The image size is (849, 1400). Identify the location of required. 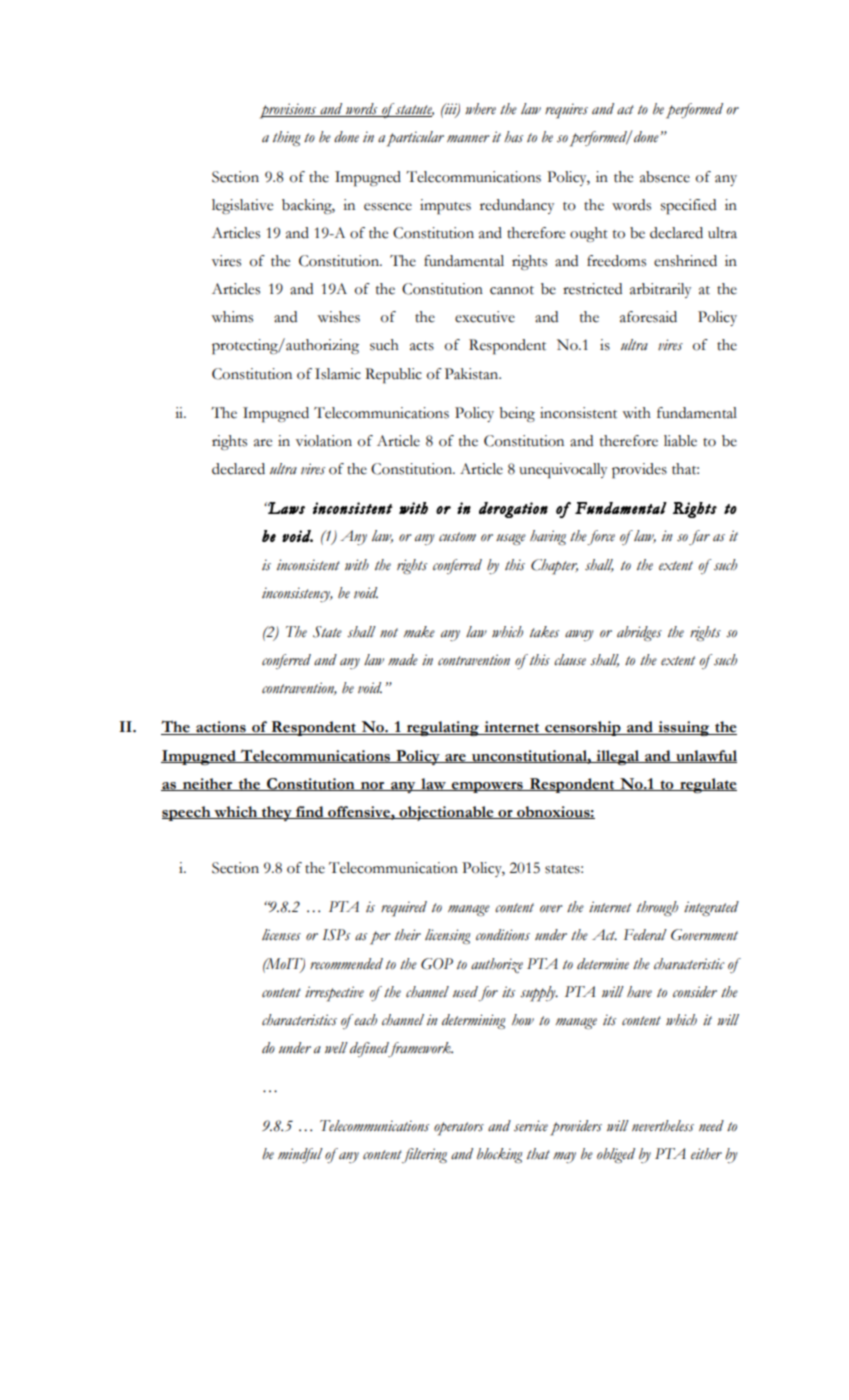
(404, 909).
